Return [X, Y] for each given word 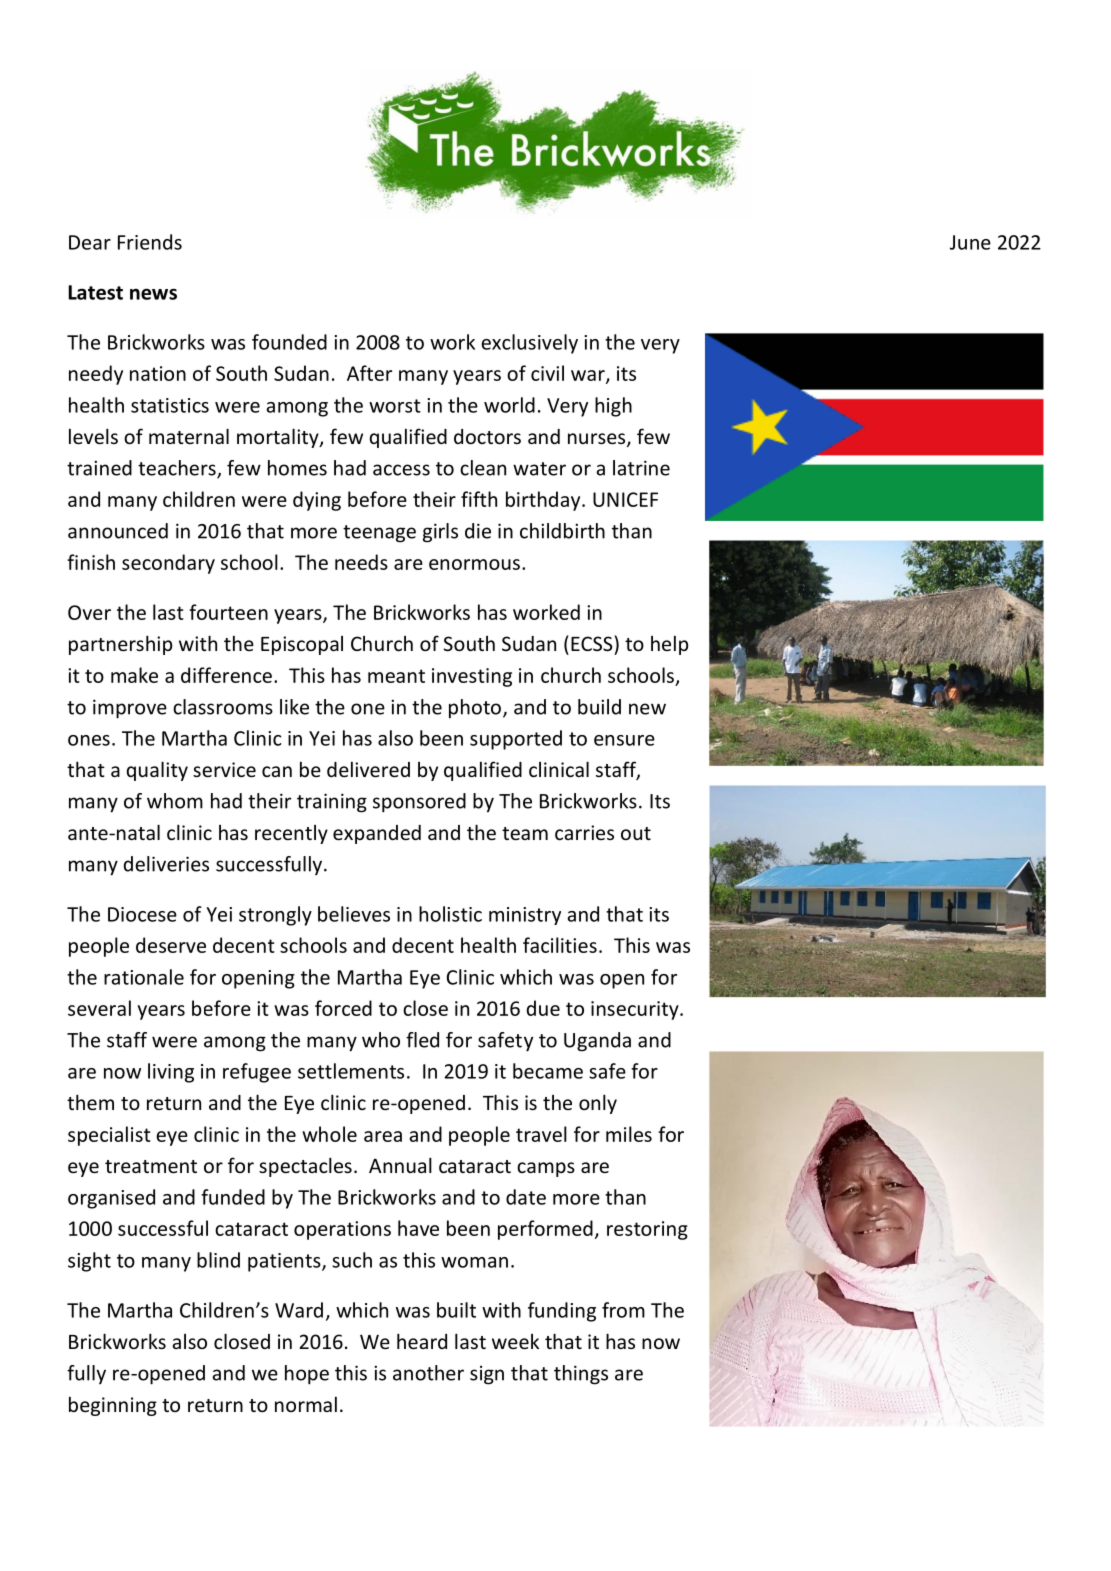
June [970, 242]
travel [541, 1134]
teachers [178, 469]
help [669, 645]
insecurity [636, 1010]
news [153, 294]
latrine [641, 468]
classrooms [223, 707]
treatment [151, 1166]
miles [629, 1134]
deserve [171, 945]
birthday [544, 501]
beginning [113, 1406]
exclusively [529, 344]
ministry [525, 916]
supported [516, 740]
